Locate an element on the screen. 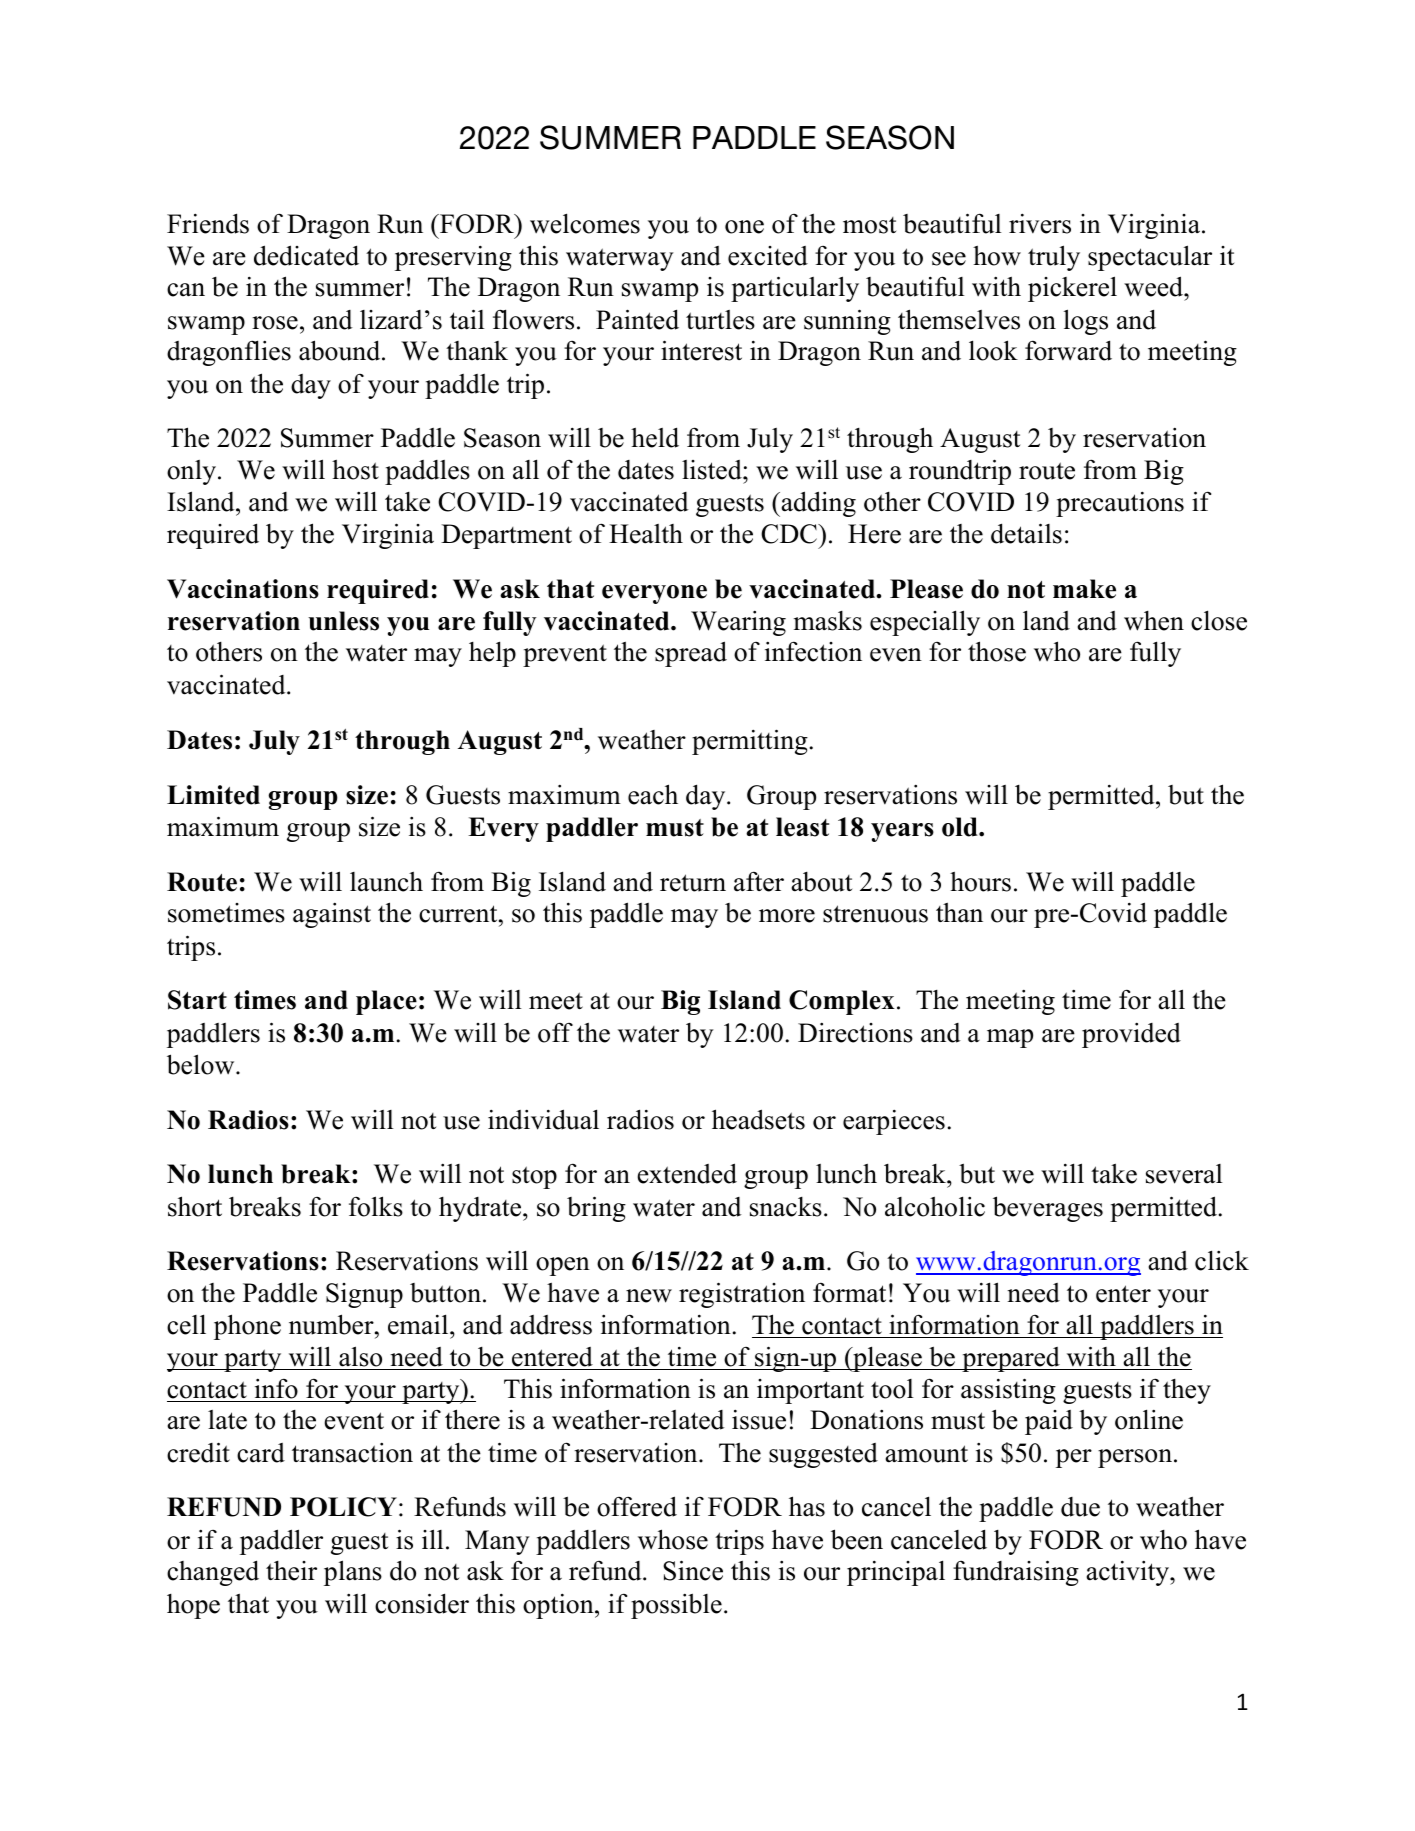 Image resolution: width=1415 pixels, height=1831 pixels. against is located at coordinates (332, 915).
